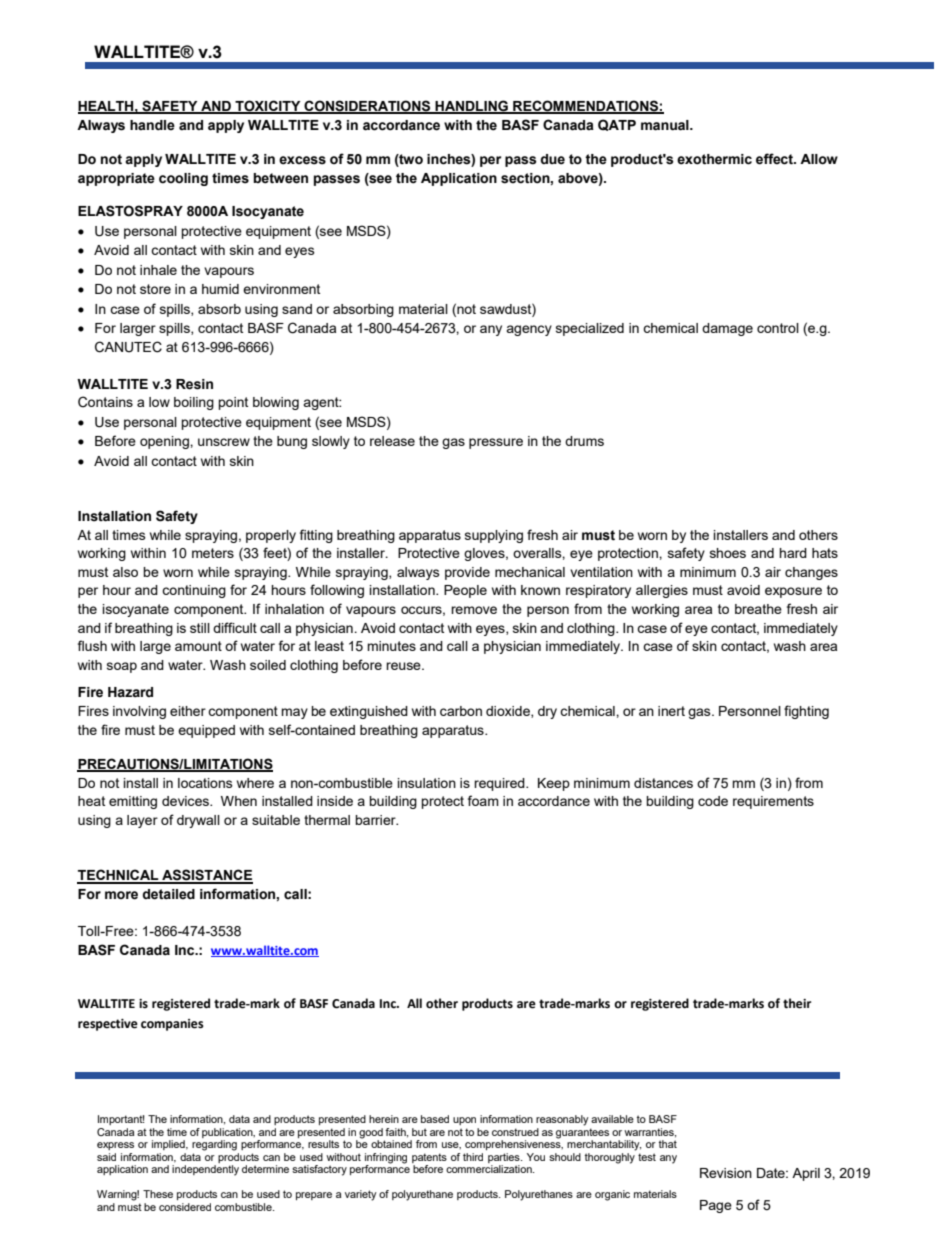 This document has height=1233, width=952. What do you see at coordinates (152, 125) in the document?
I see `handle` at bounding box center [152, 125].
